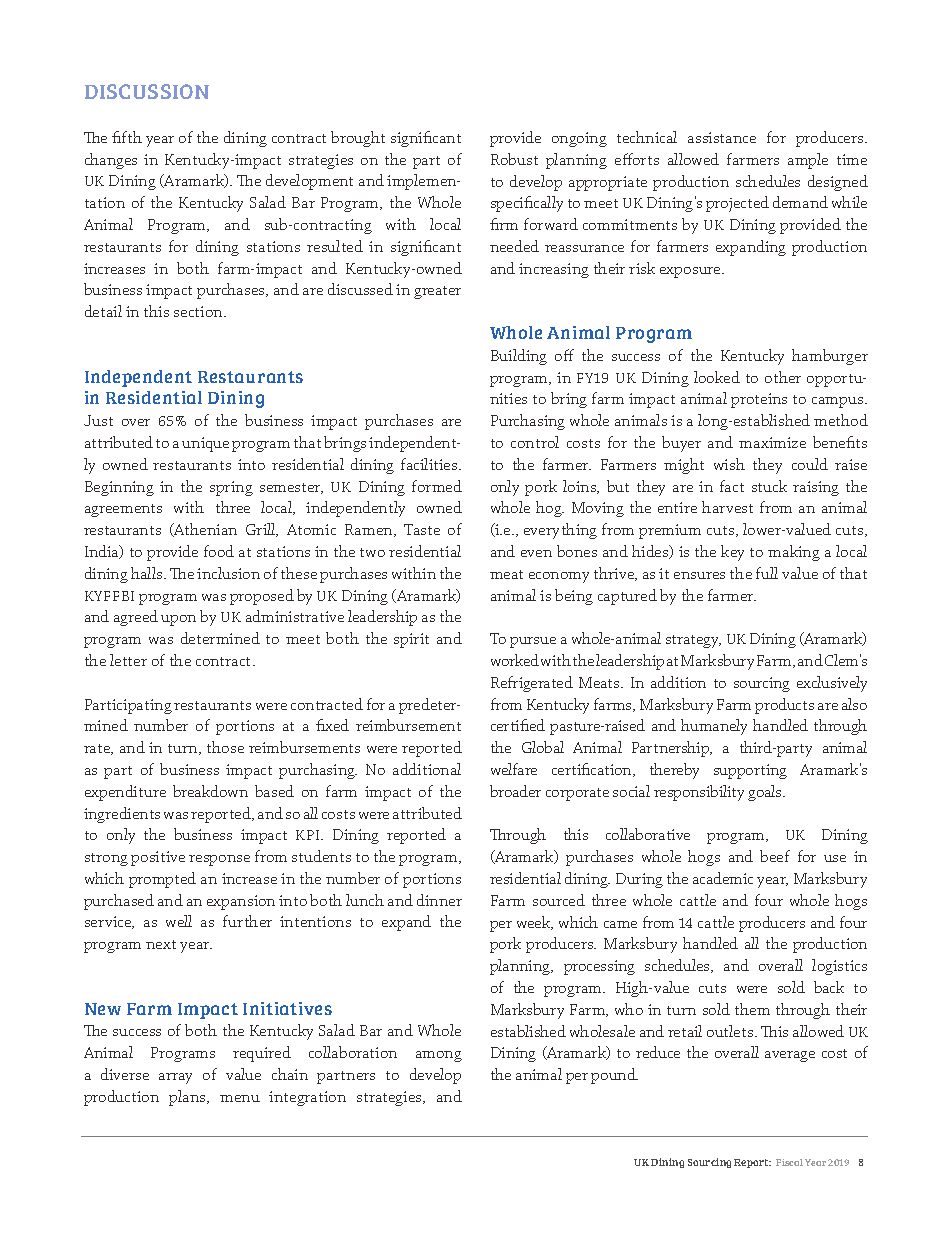 This screenshot has height=1233, width=952. I want to click on plans, so click(188, 1098).
